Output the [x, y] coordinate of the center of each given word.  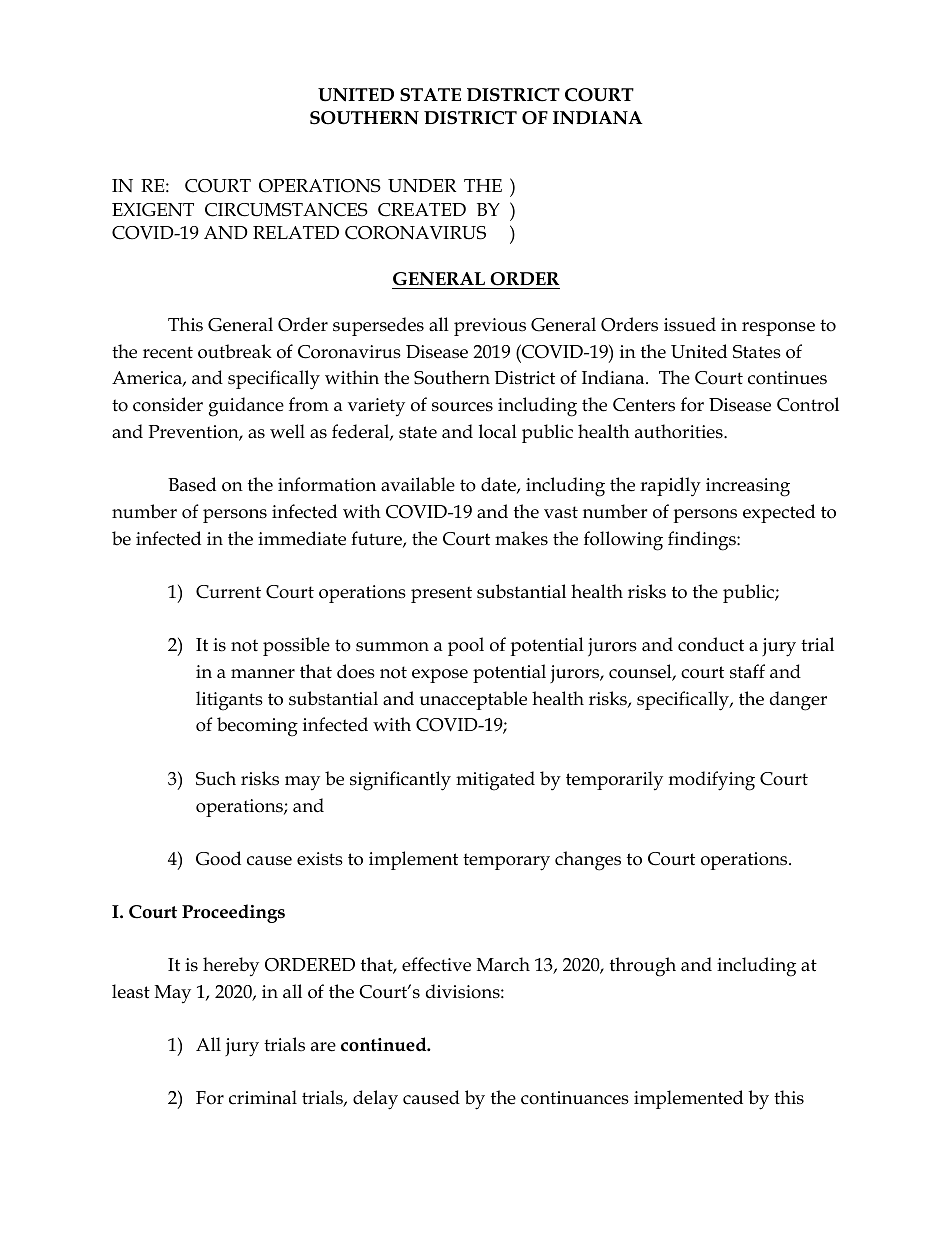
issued [690, 324]
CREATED [422, 210]
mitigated [495, 781]
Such [216, 778]
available [418, 484]
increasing [748, 487]
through [643, 967]
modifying [712, 781]
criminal [263, 1097]
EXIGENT [153, 210]
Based [192, 484]
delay [375, 1100]
